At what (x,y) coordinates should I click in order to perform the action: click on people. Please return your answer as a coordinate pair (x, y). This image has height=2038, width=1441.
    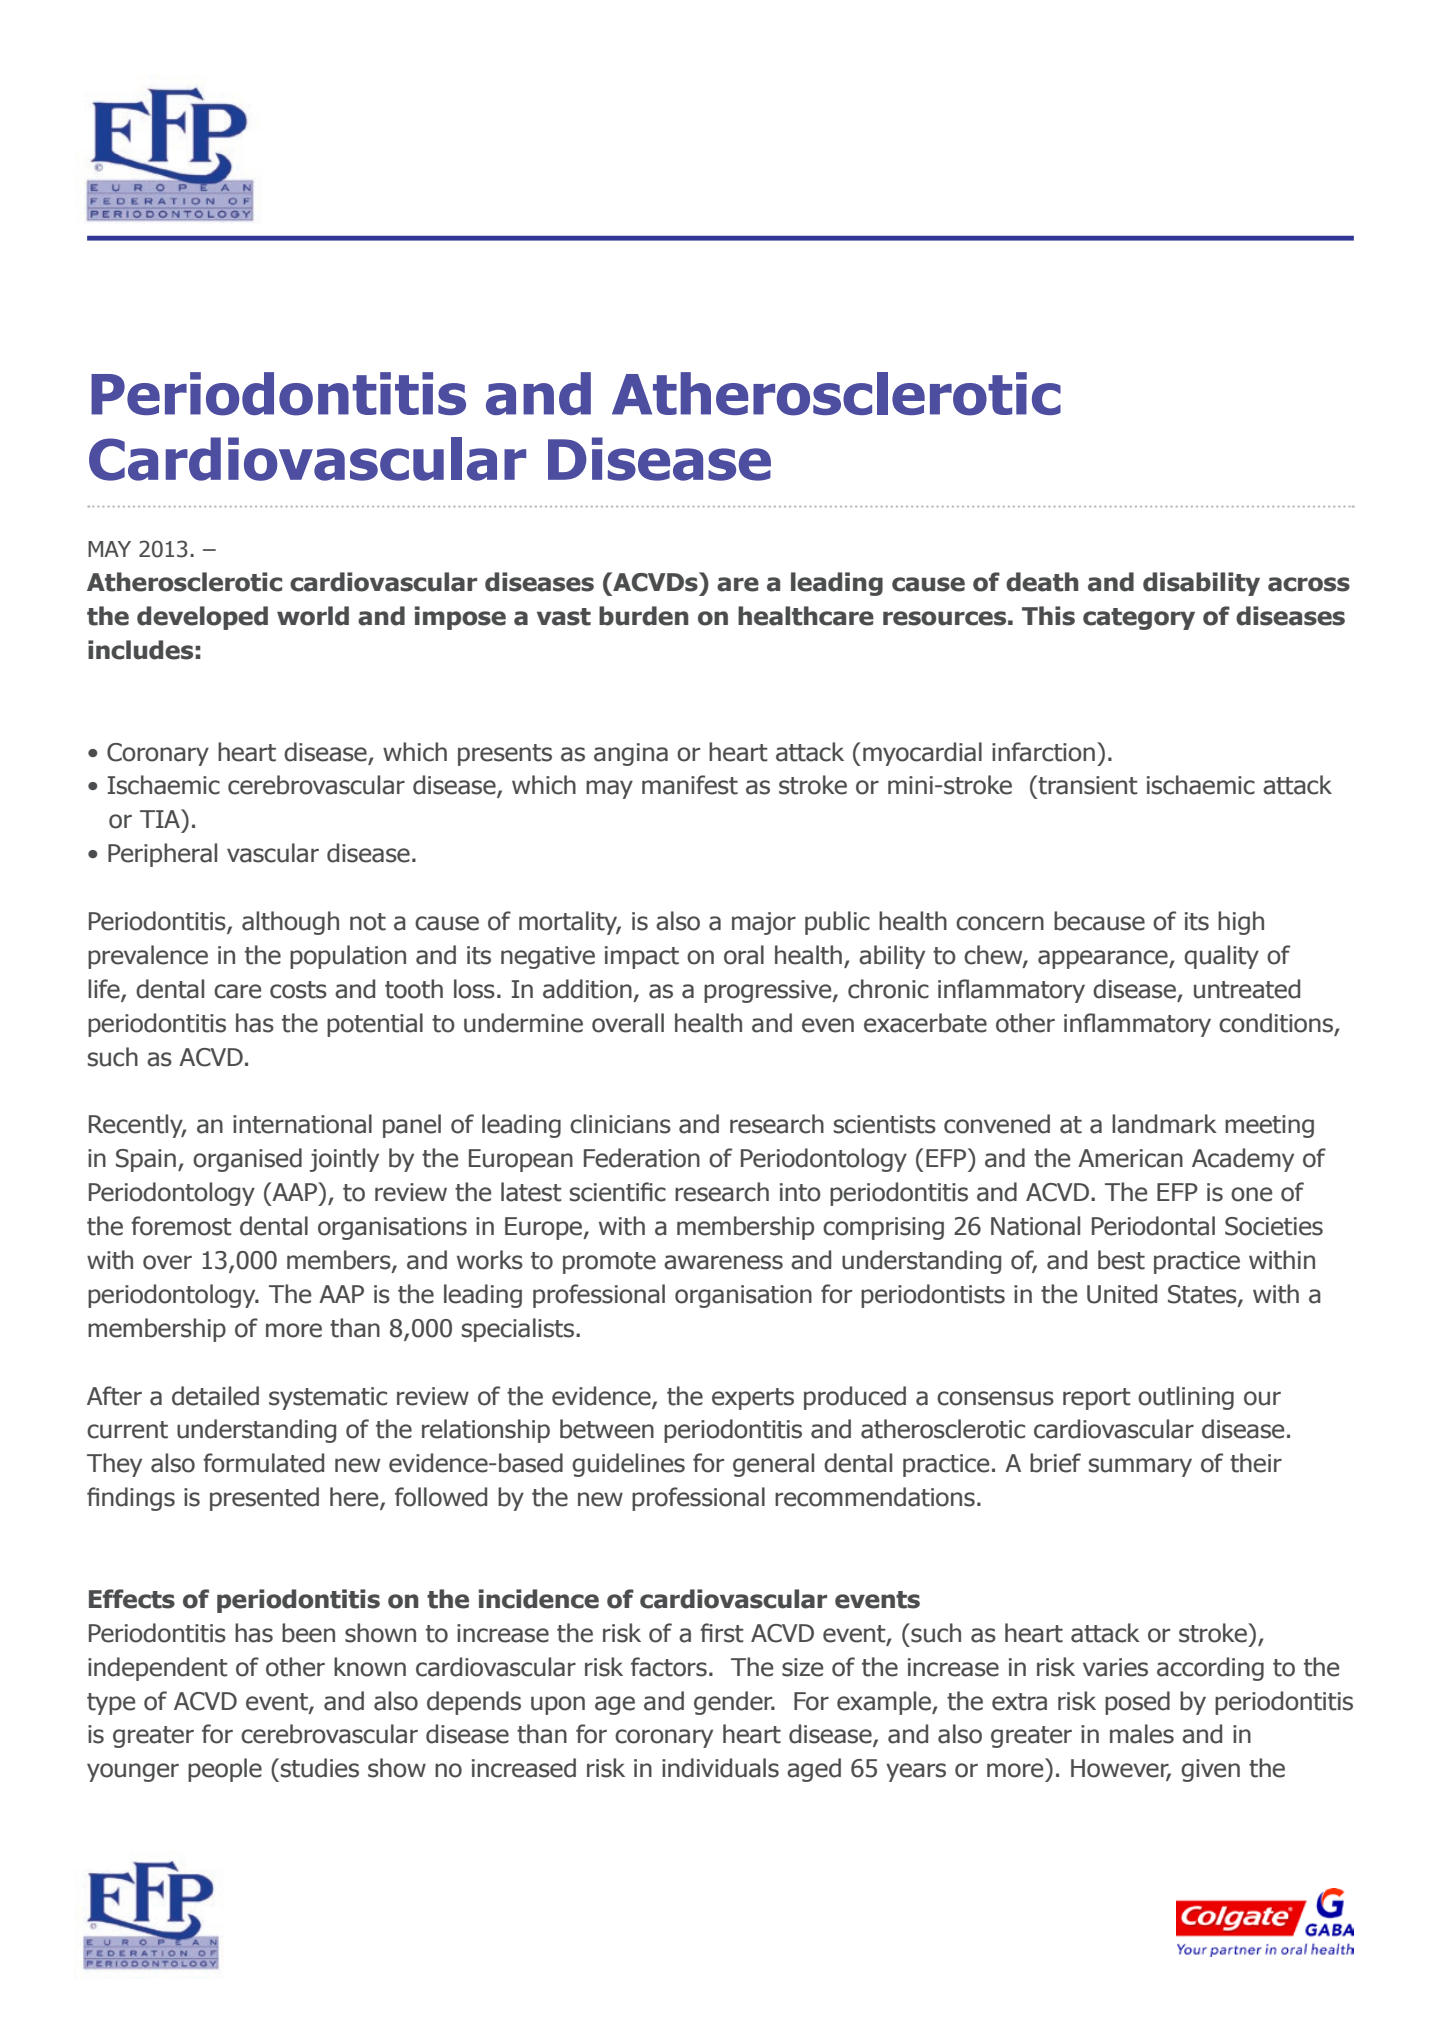
    Looking at the image, I should click on (225, 1770).
